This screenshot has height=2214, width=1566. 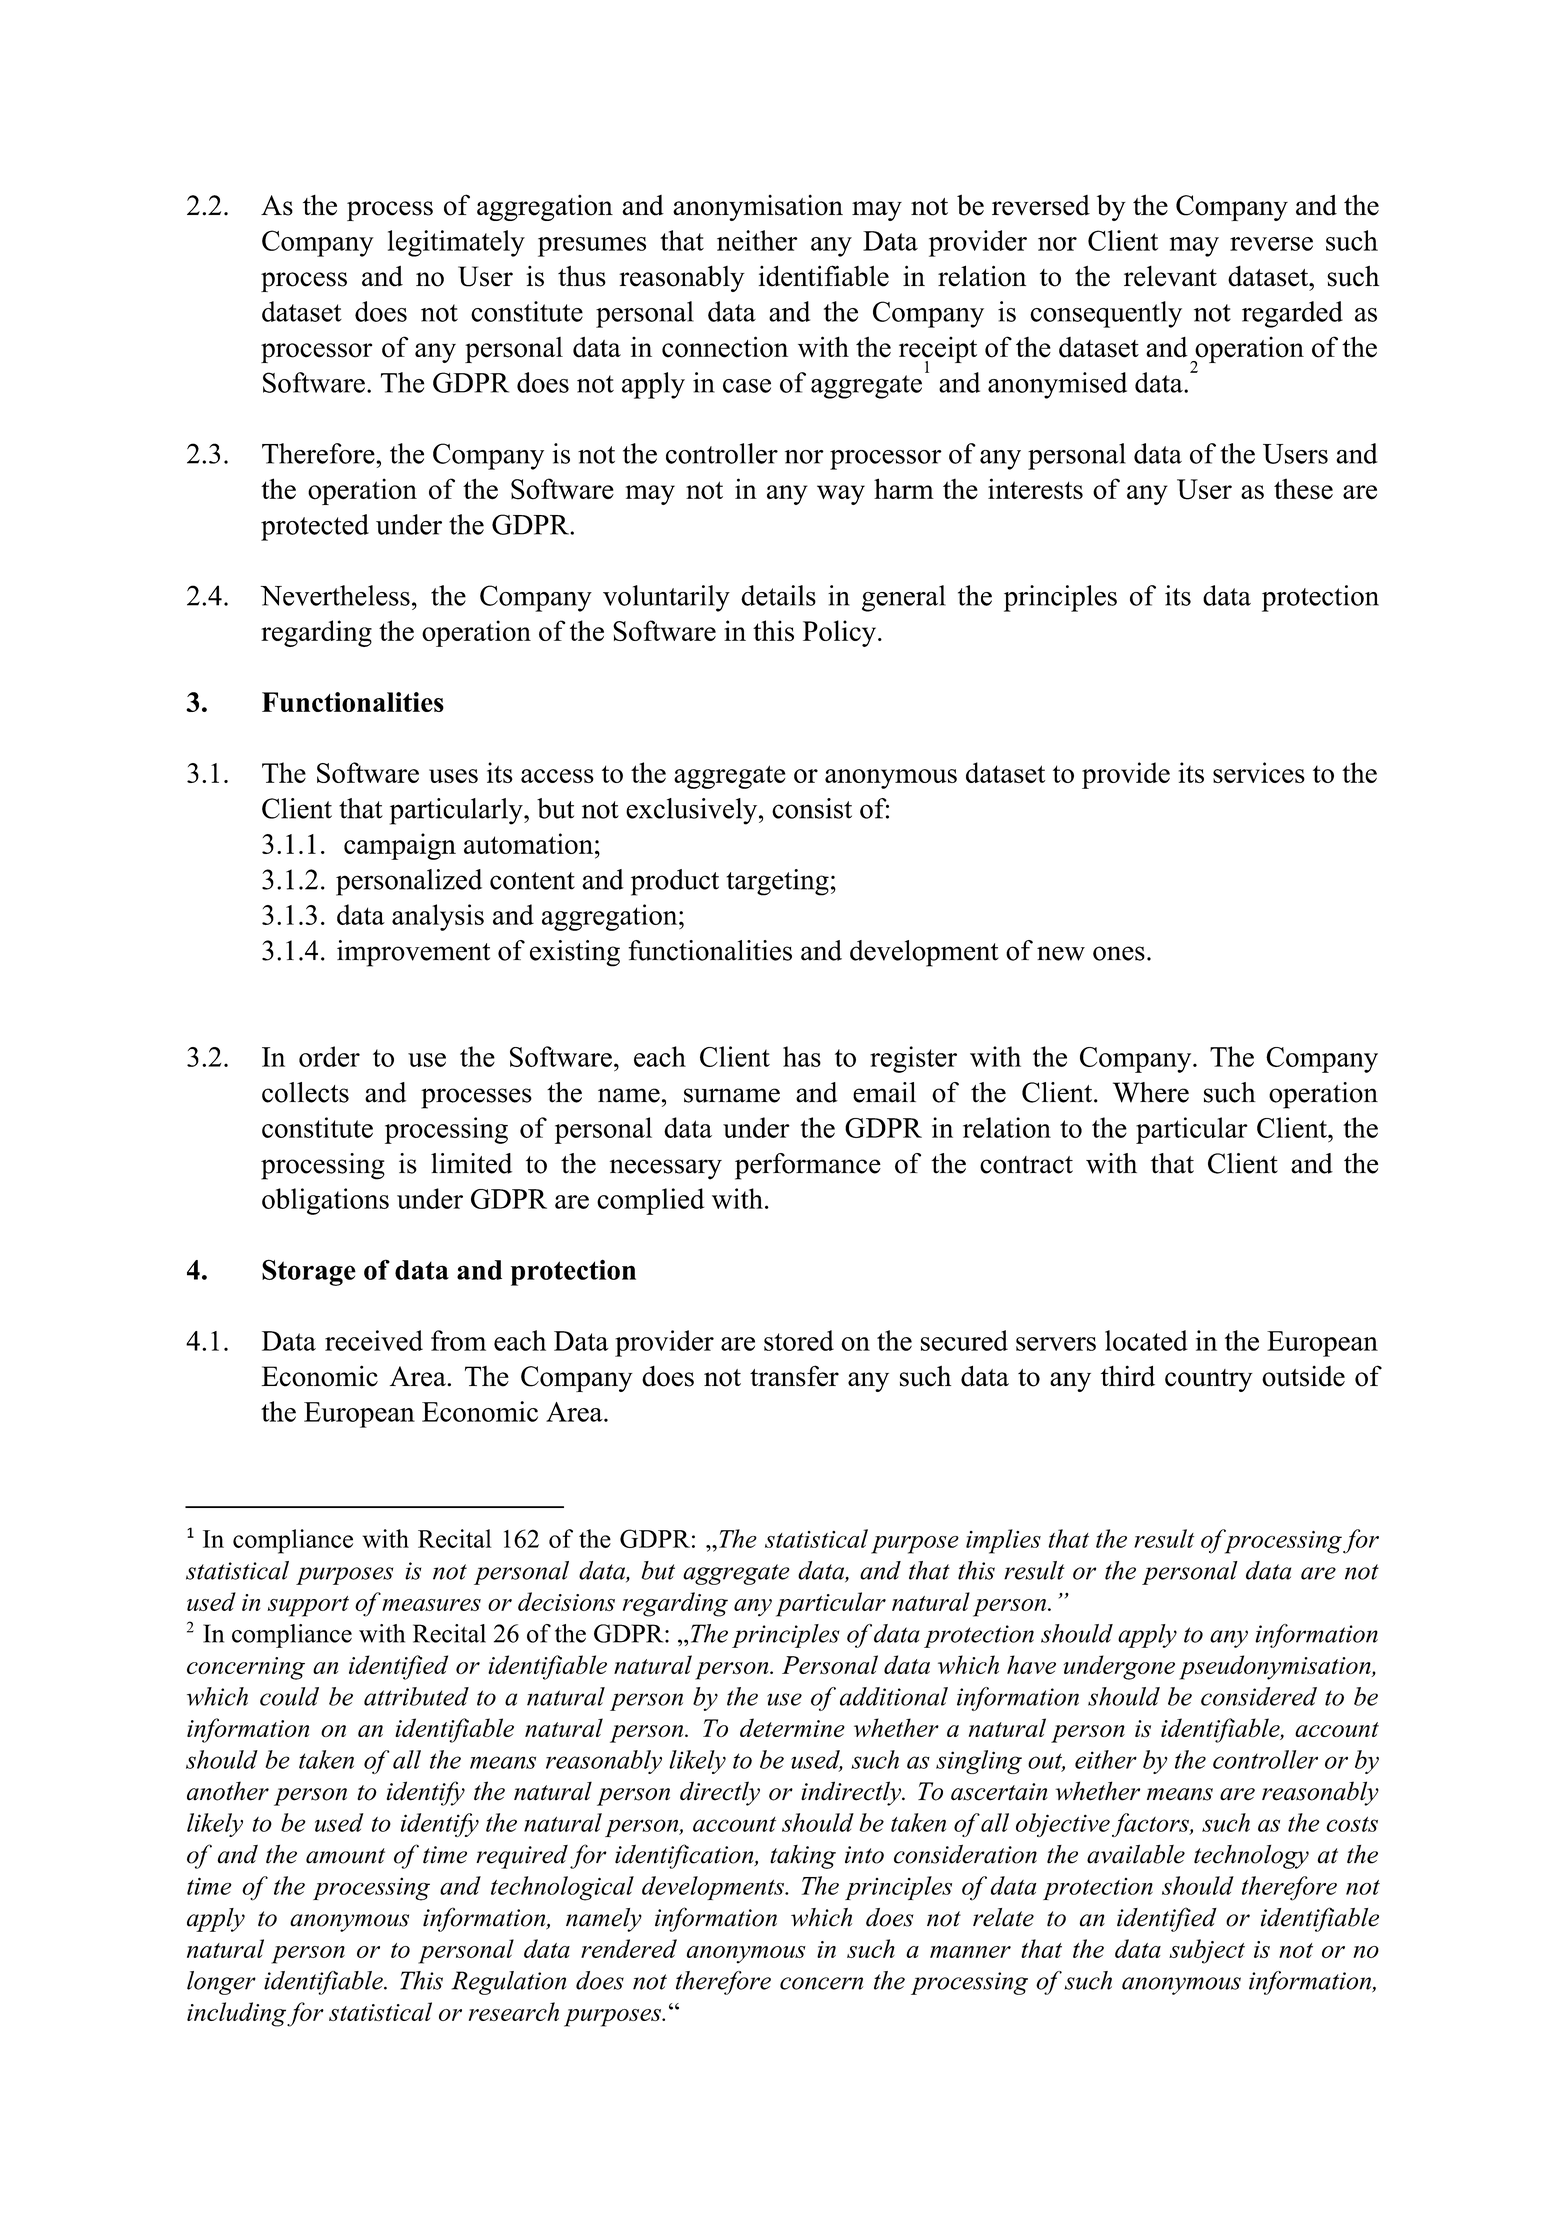 What do you see at coordinates (345, 1856) in the screenshot?
I see `amount` at bounding box center [345, 1856].
